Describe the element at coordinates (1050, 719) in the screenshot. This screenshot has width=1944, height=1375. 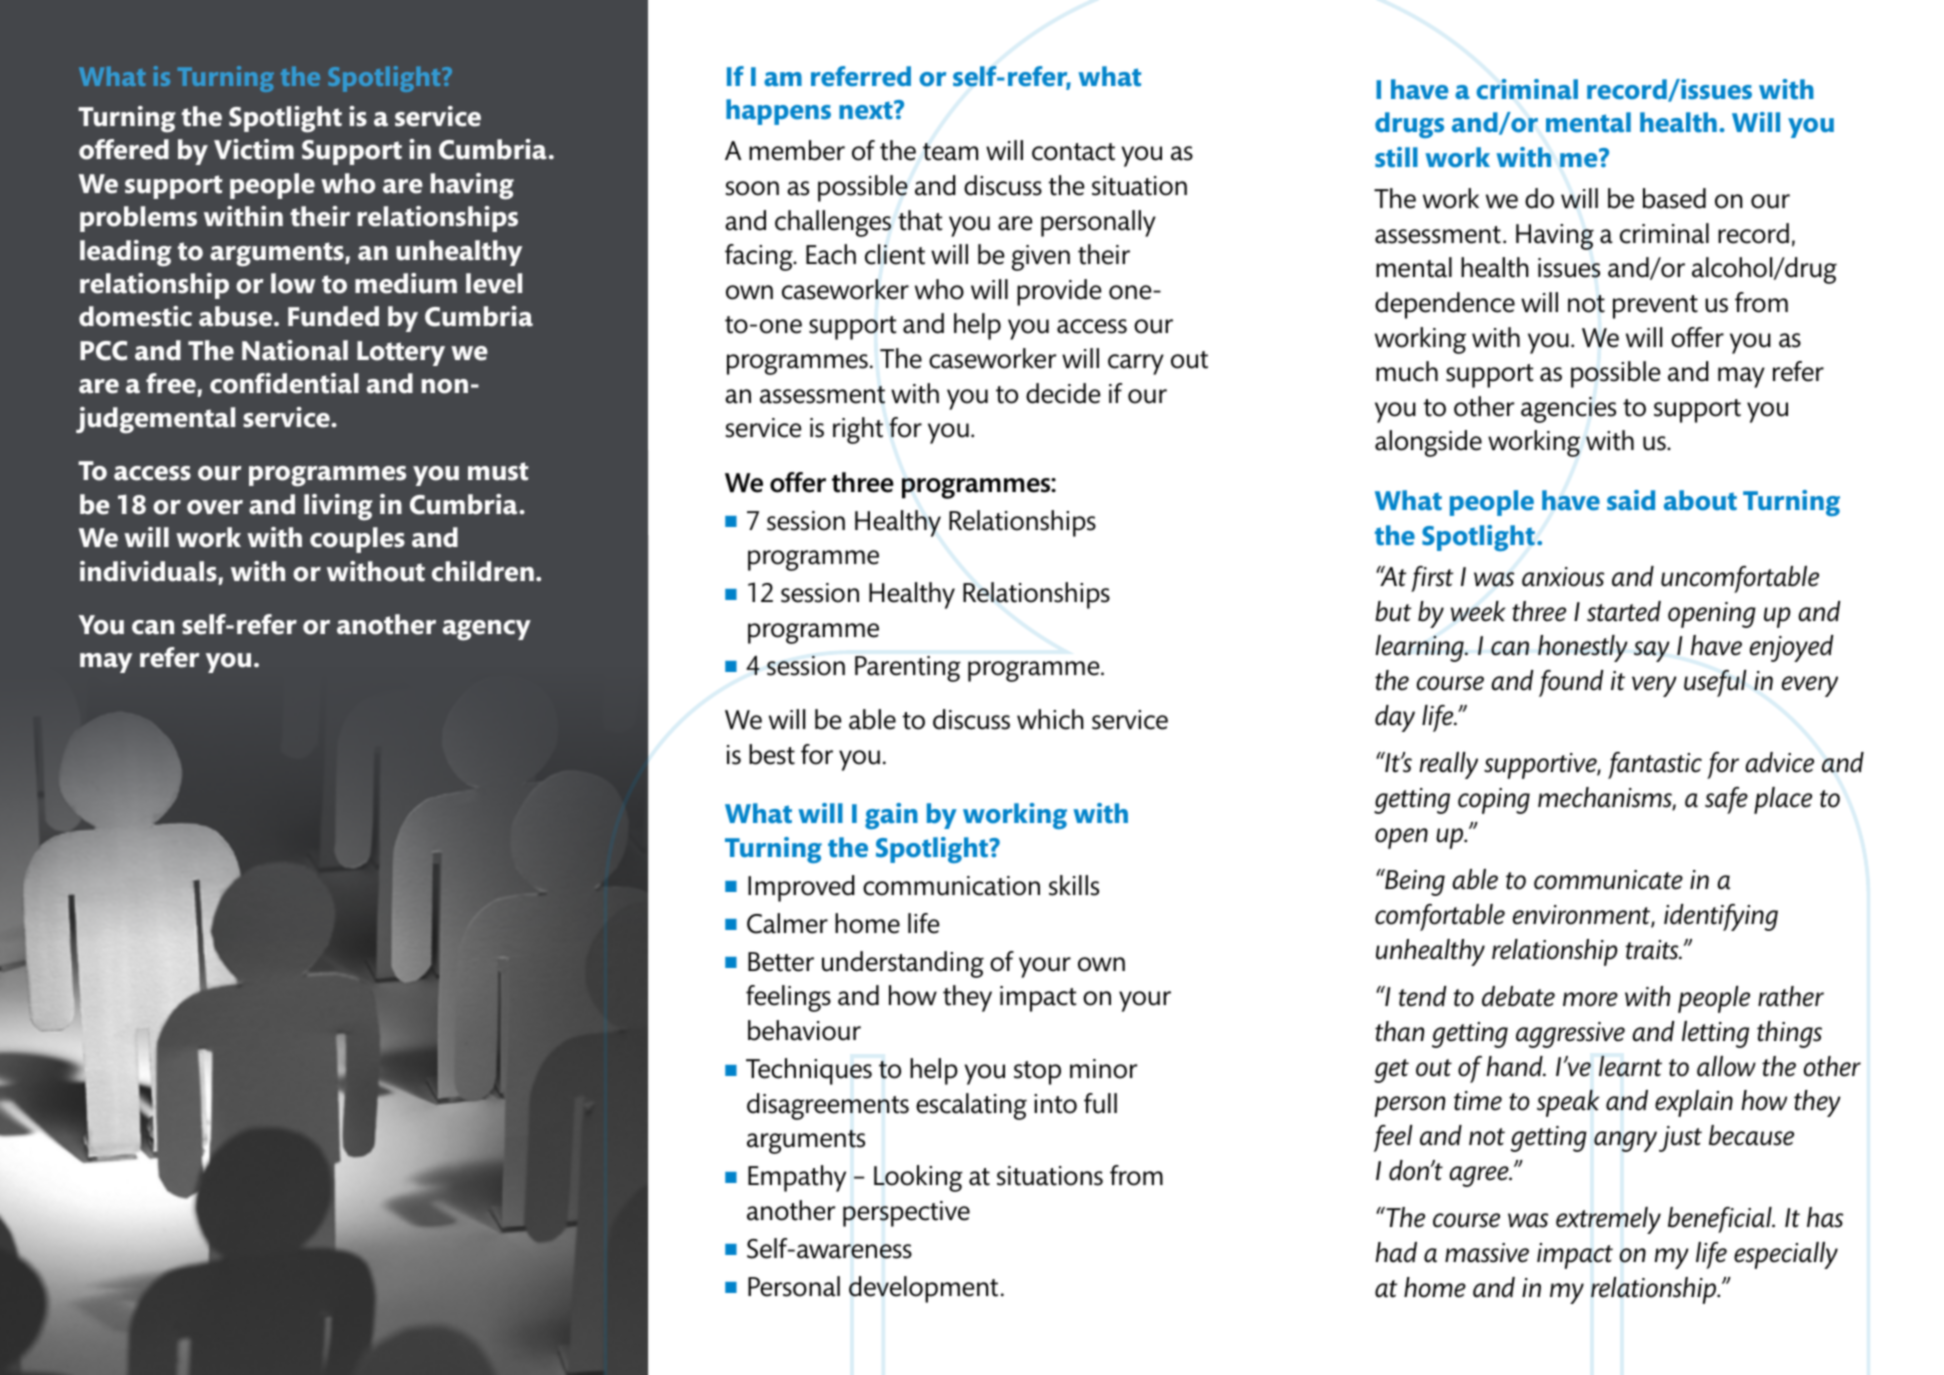
I see `which` at that location.
